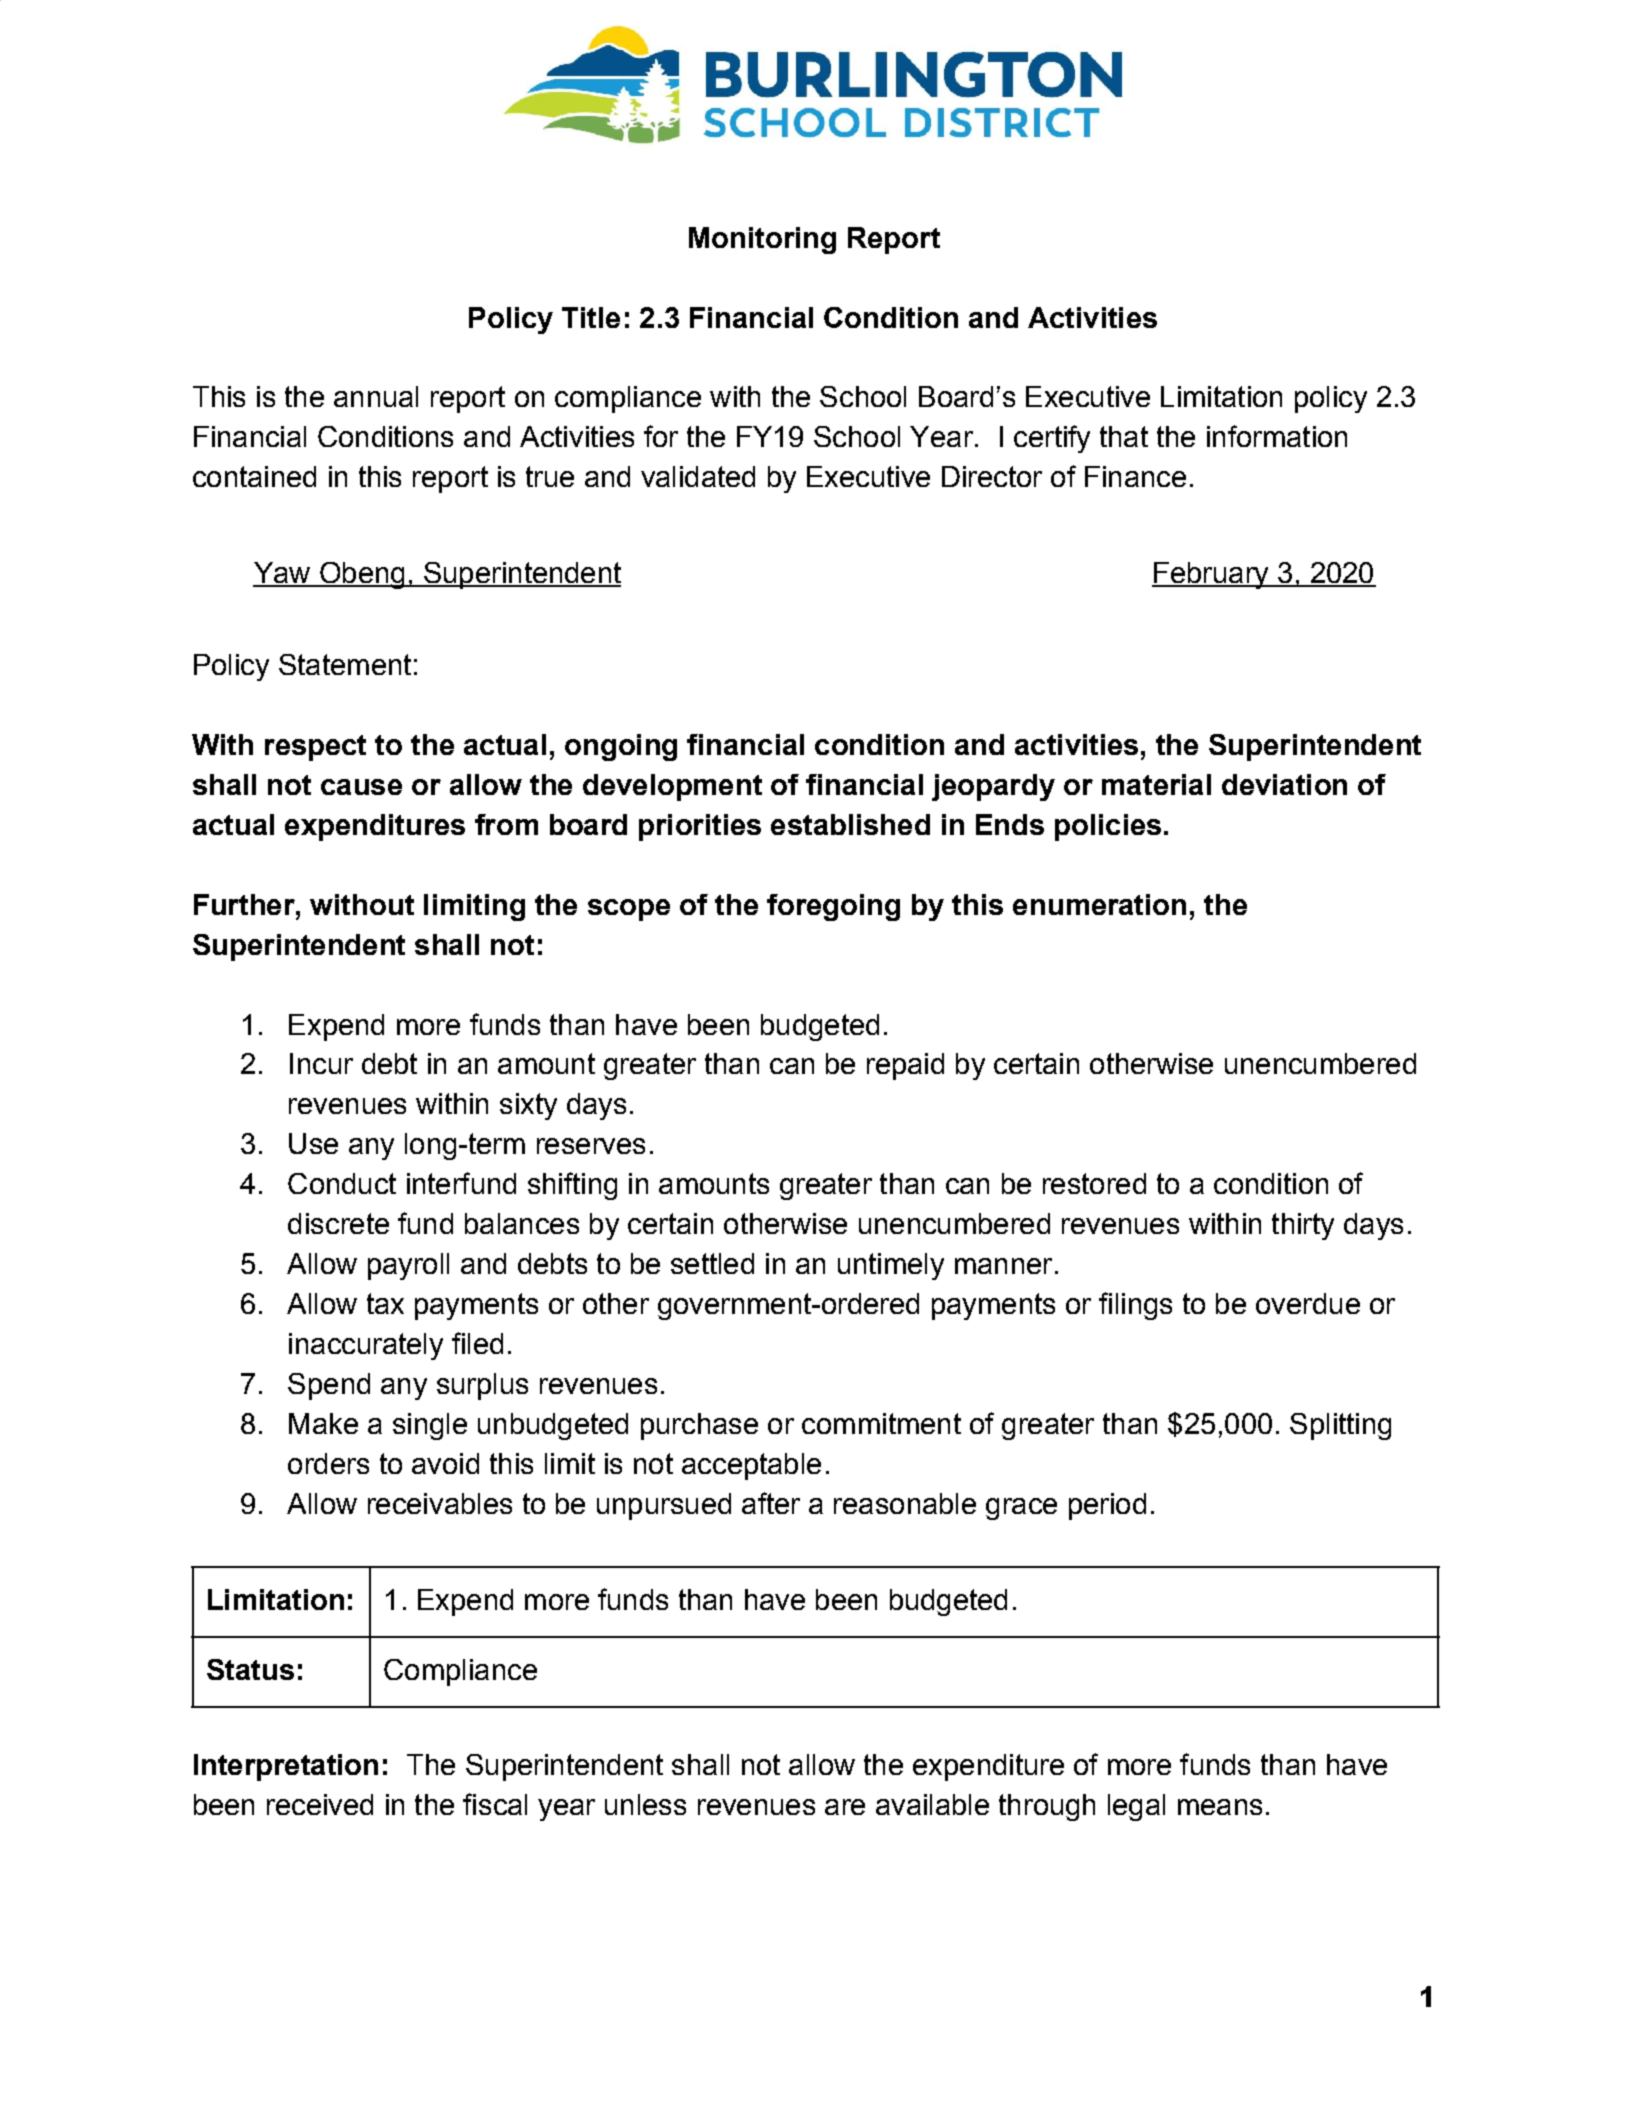 The width and height of the page is (1629, 2109). What do you see at coordinates (1277, 436) in the page?
I see `information` at bounding box center [1277, 436].
